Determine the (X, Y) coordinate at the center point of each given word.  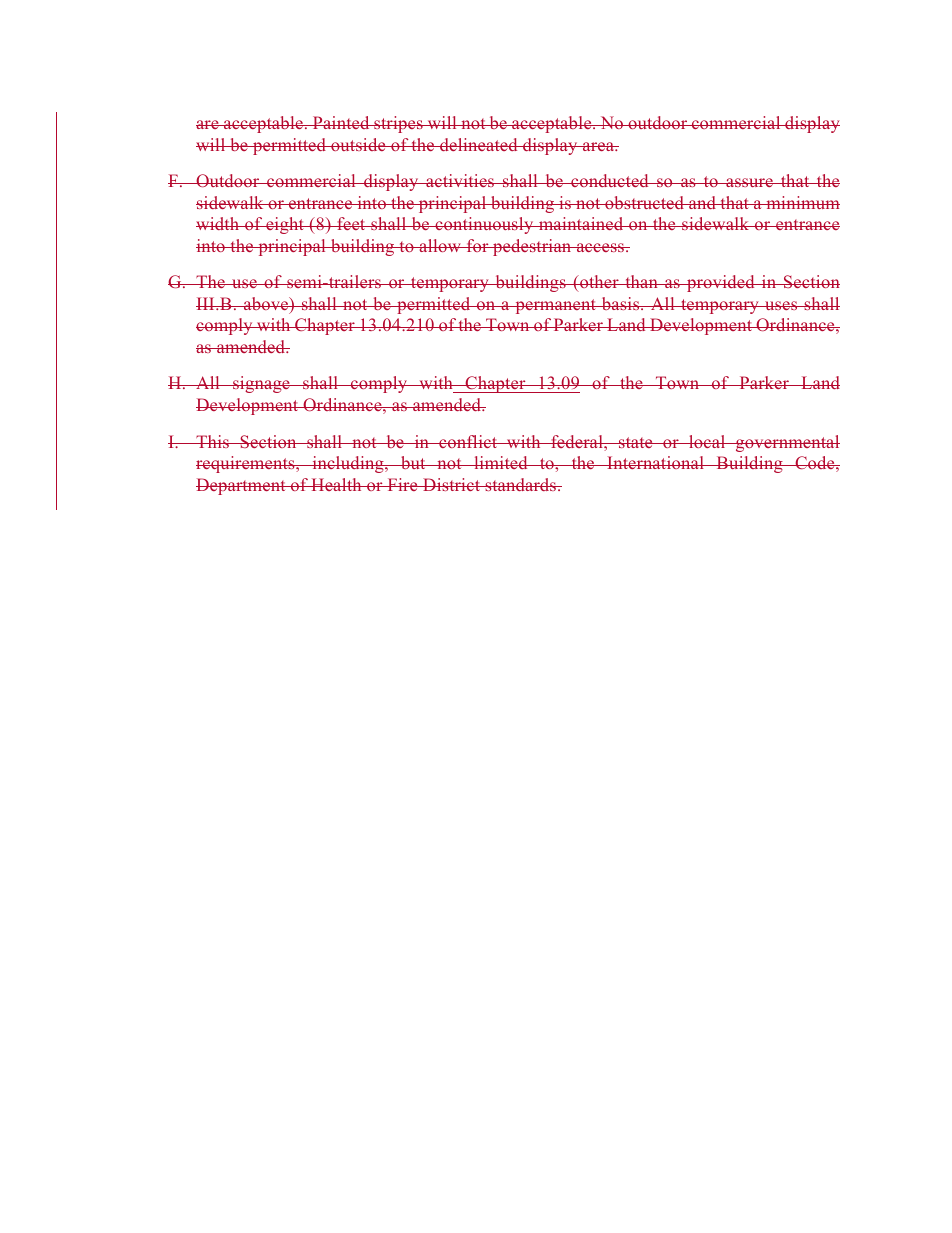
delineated (479, 144)
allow (440, 245)
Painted (341, 122)
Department (242, 486)
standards (520, 484)
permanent (555, 306)
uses (781, 305)
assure (749, 182)
